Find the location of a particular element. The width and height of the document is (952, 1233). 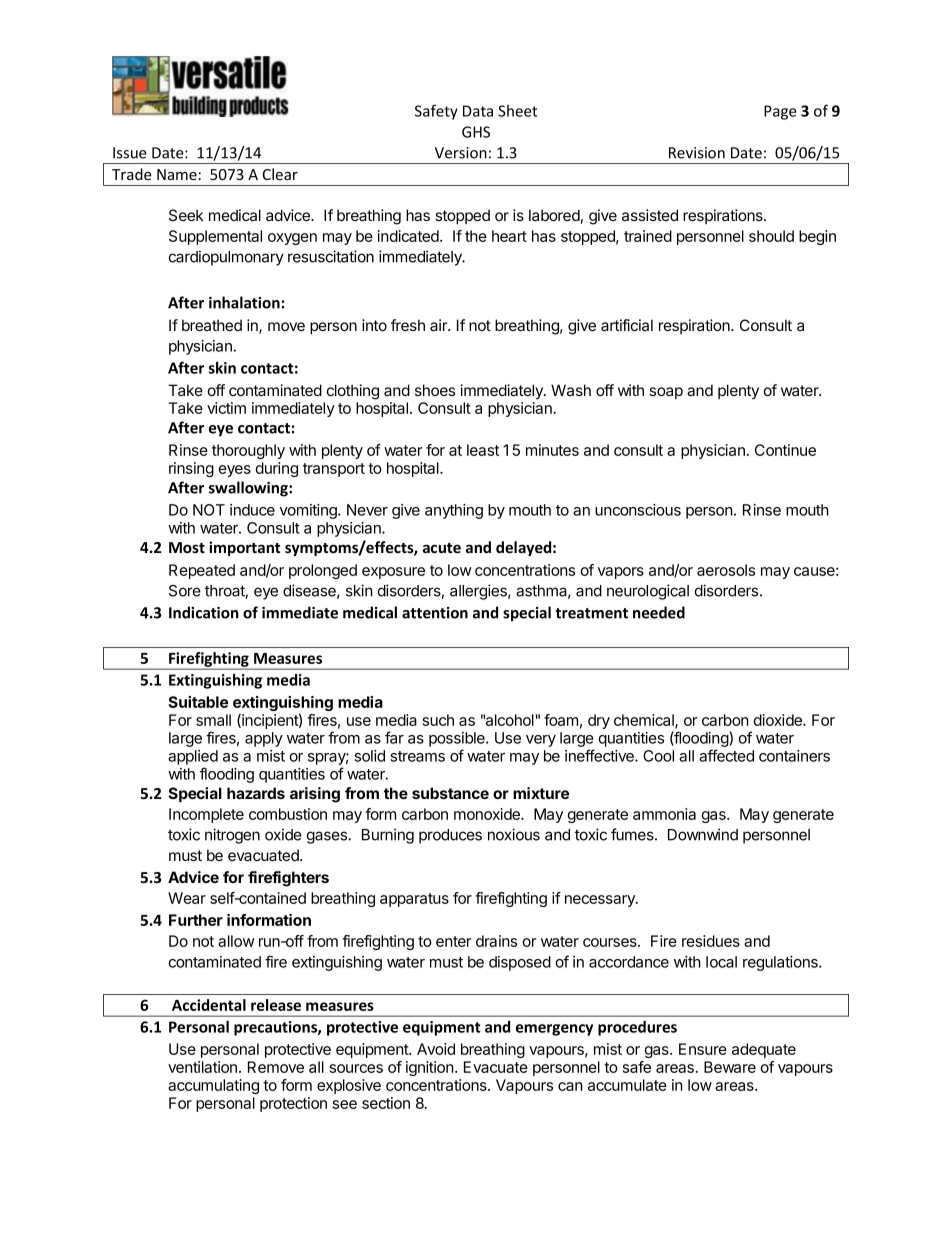

aerosols is located at coordinates (726, 570).
